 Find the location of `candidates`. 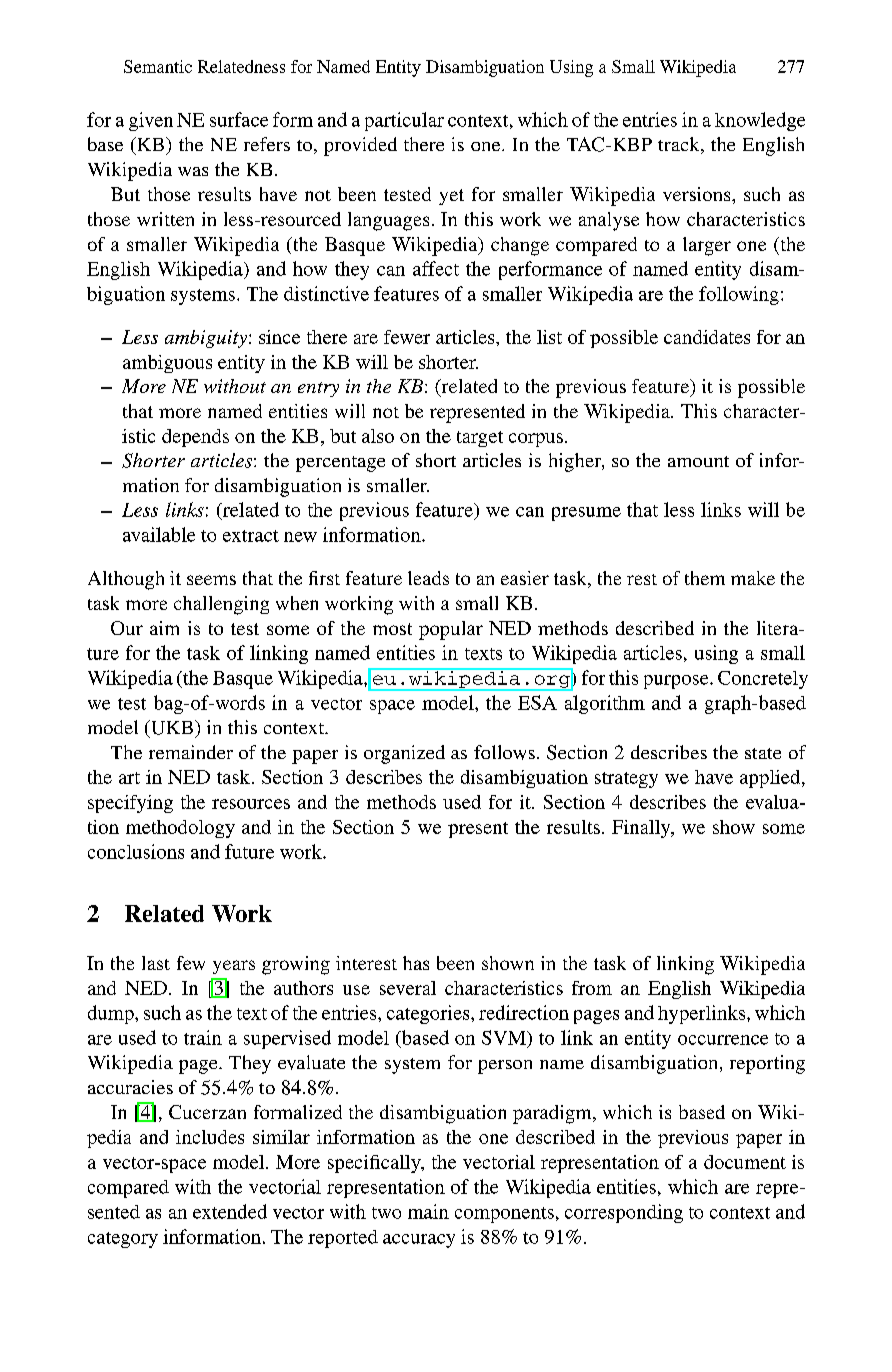

candidates is located at coordinates (707, 337).
